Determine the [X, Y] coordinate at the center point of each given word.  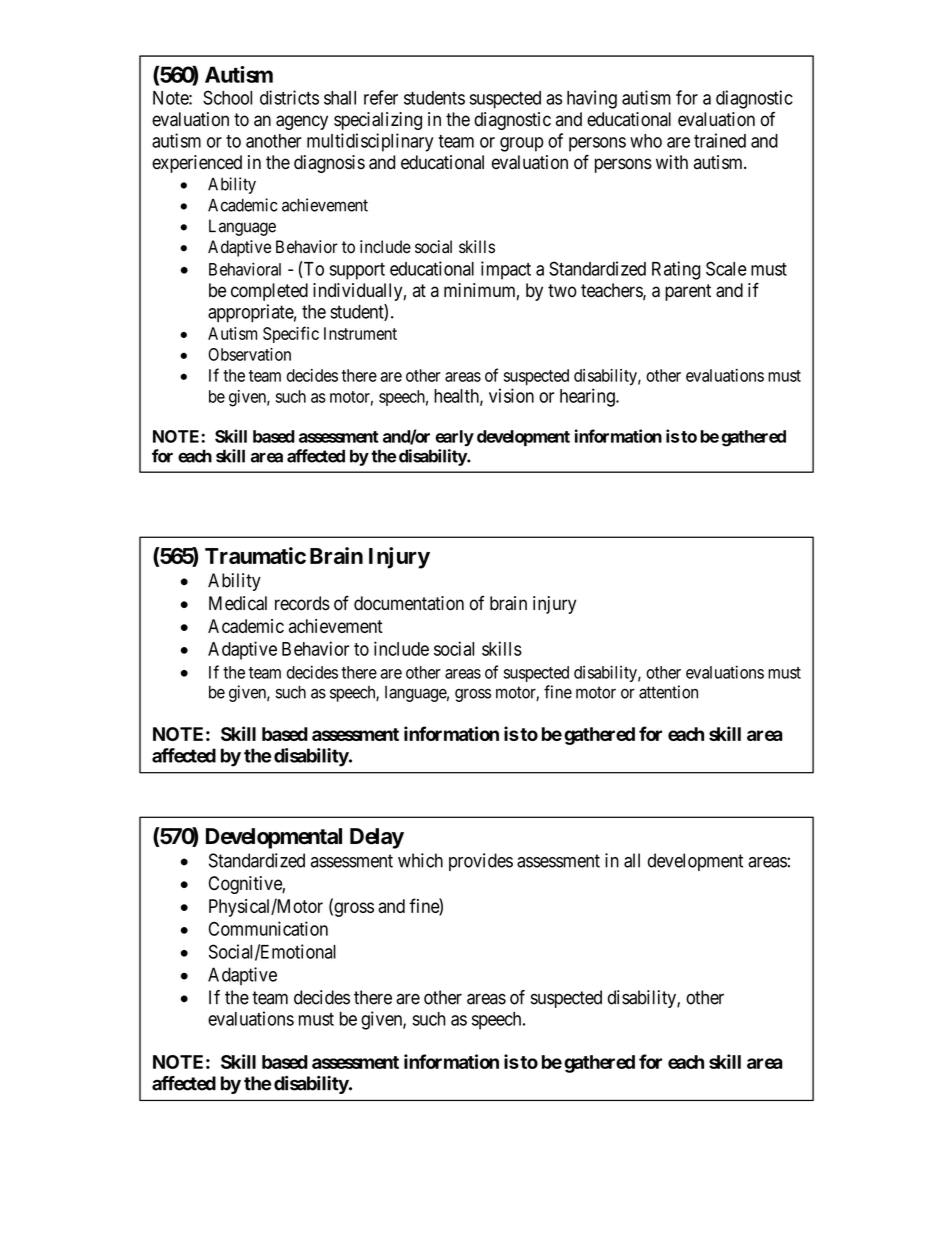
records [302, 603]
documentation [409, 603]
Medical [238, 603]
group [522, 144]
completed [269, 292]
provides [481, 862]
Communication [268, 928]
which [420, 860]
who [646, 141]
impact [506, 270]
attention [668, 692]
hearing [588, 397]
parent [688, 292]
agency [302, 122]
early [454, 438]
